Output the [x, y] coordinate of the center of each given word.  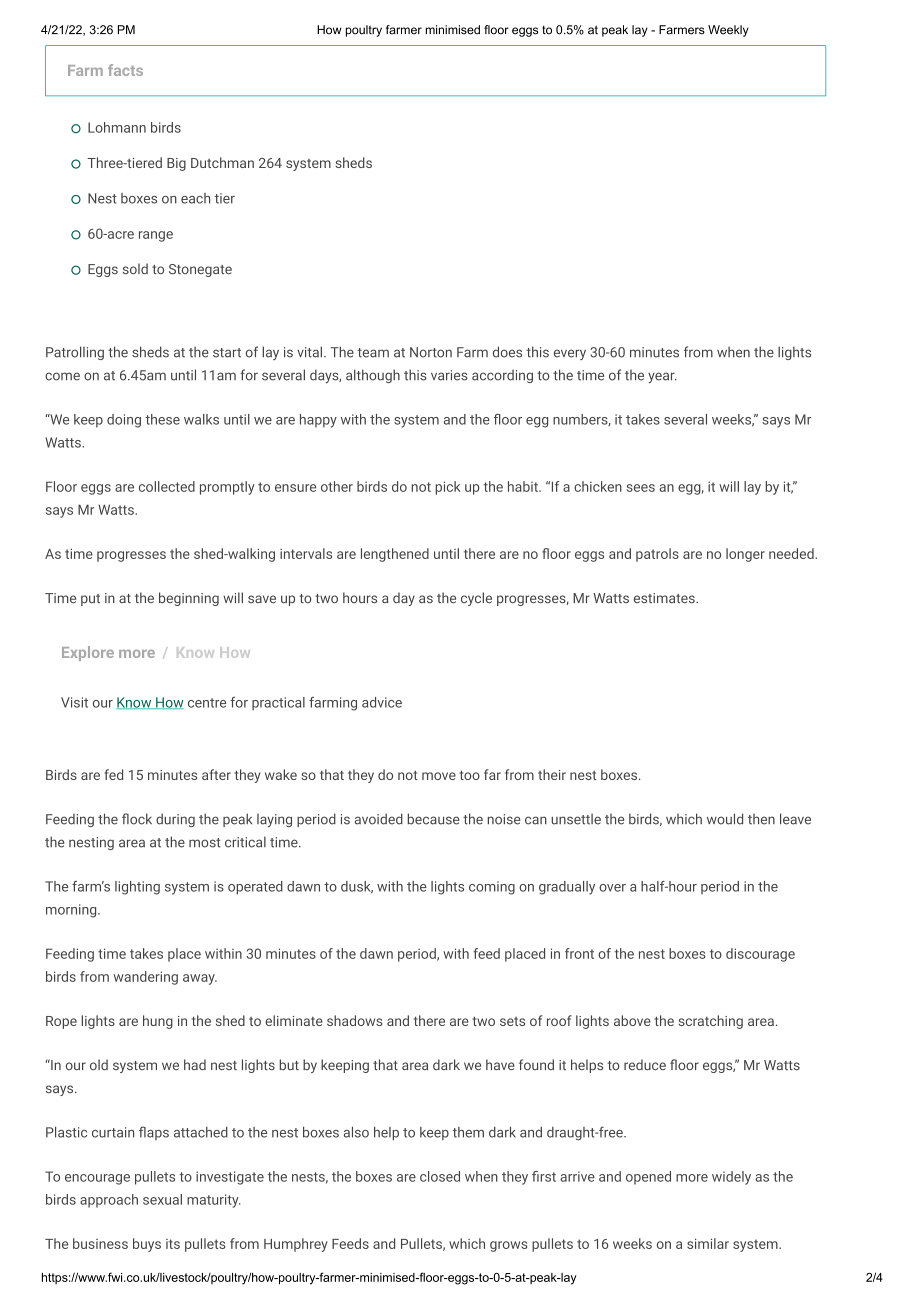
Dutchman [222, 162]
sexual [162, 1199]
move [439, 776]
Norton [431, 352]
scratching [710, 1022]
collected [167, 486]
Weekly [728, 31]
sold [135, 268]
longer [745, 555]
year [662, 377]
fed [113, 774]
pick [448, 488]
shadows [354, 1020]
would [725, 819]
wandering [146, 978]
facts [125, 70]
